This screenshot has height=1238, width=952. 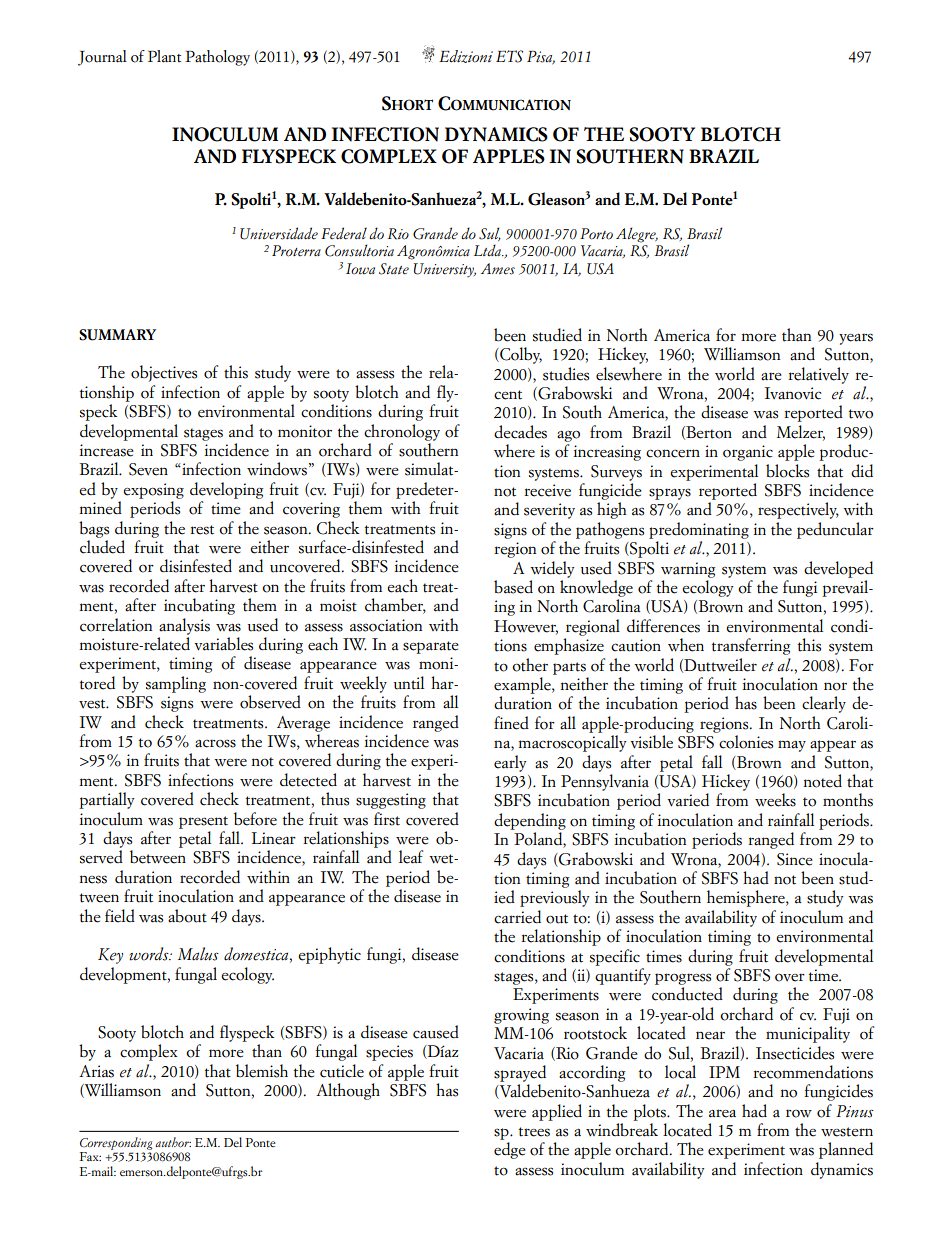 I want to click on Alegre, so click(x=637, y=235).
